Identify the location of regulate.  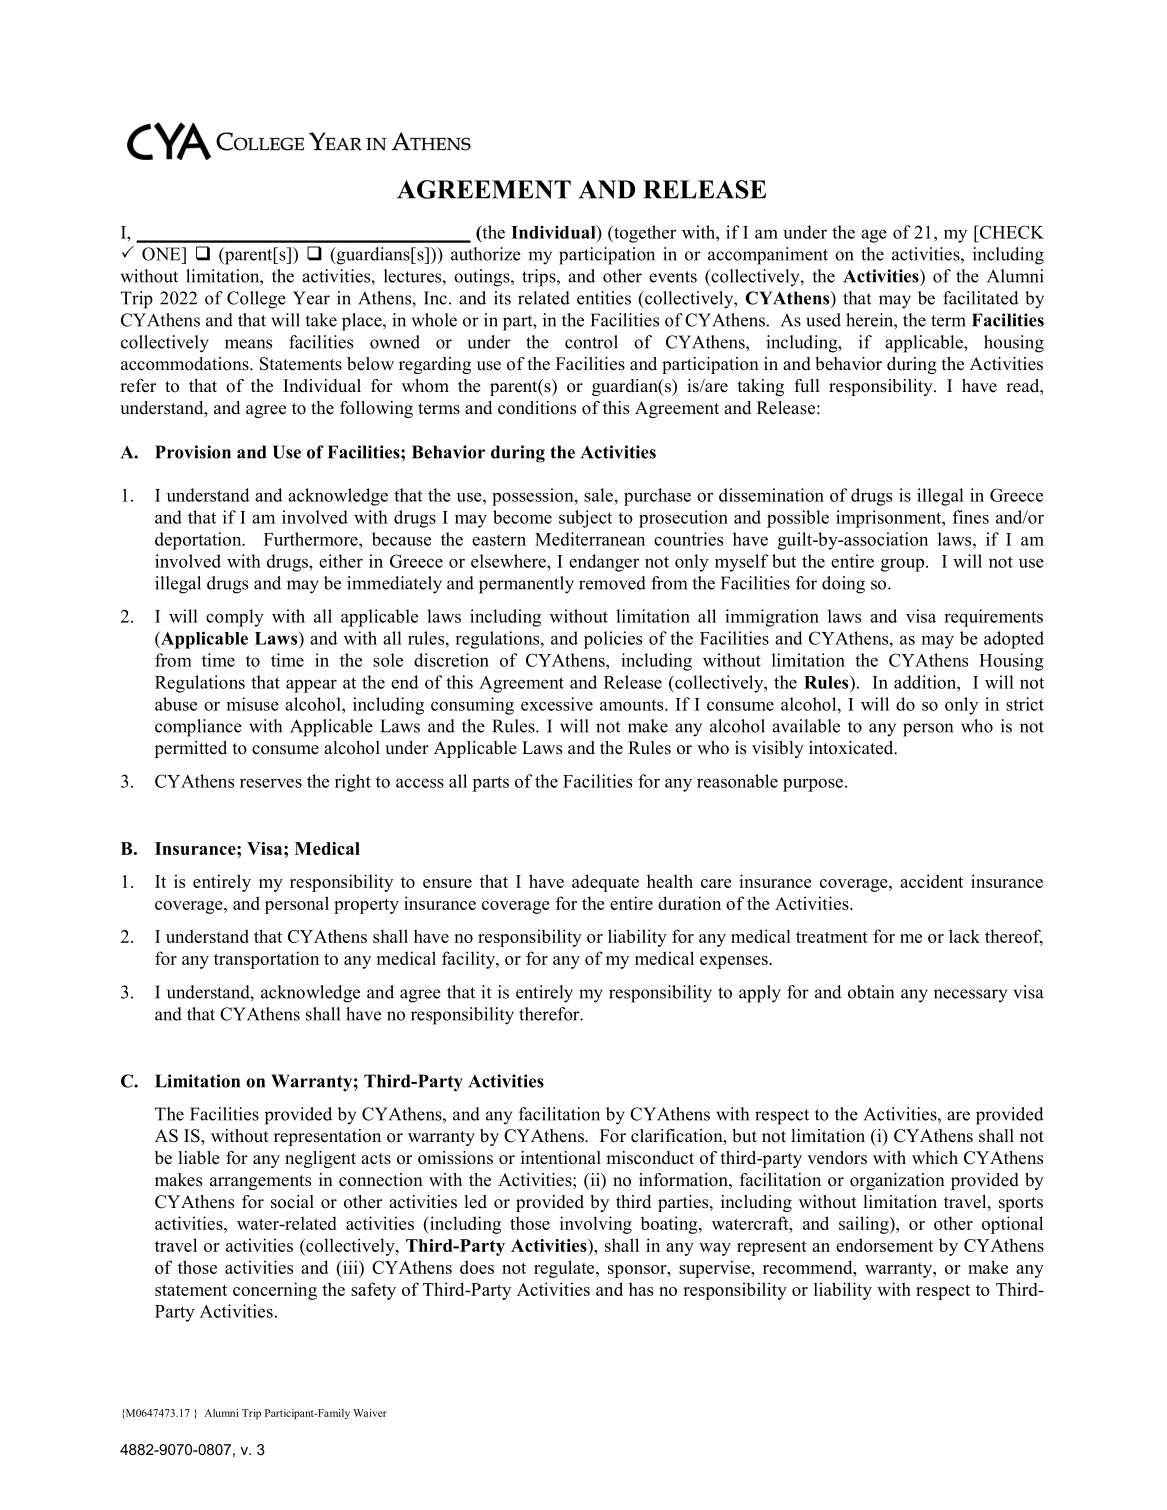
(565, 1269).
